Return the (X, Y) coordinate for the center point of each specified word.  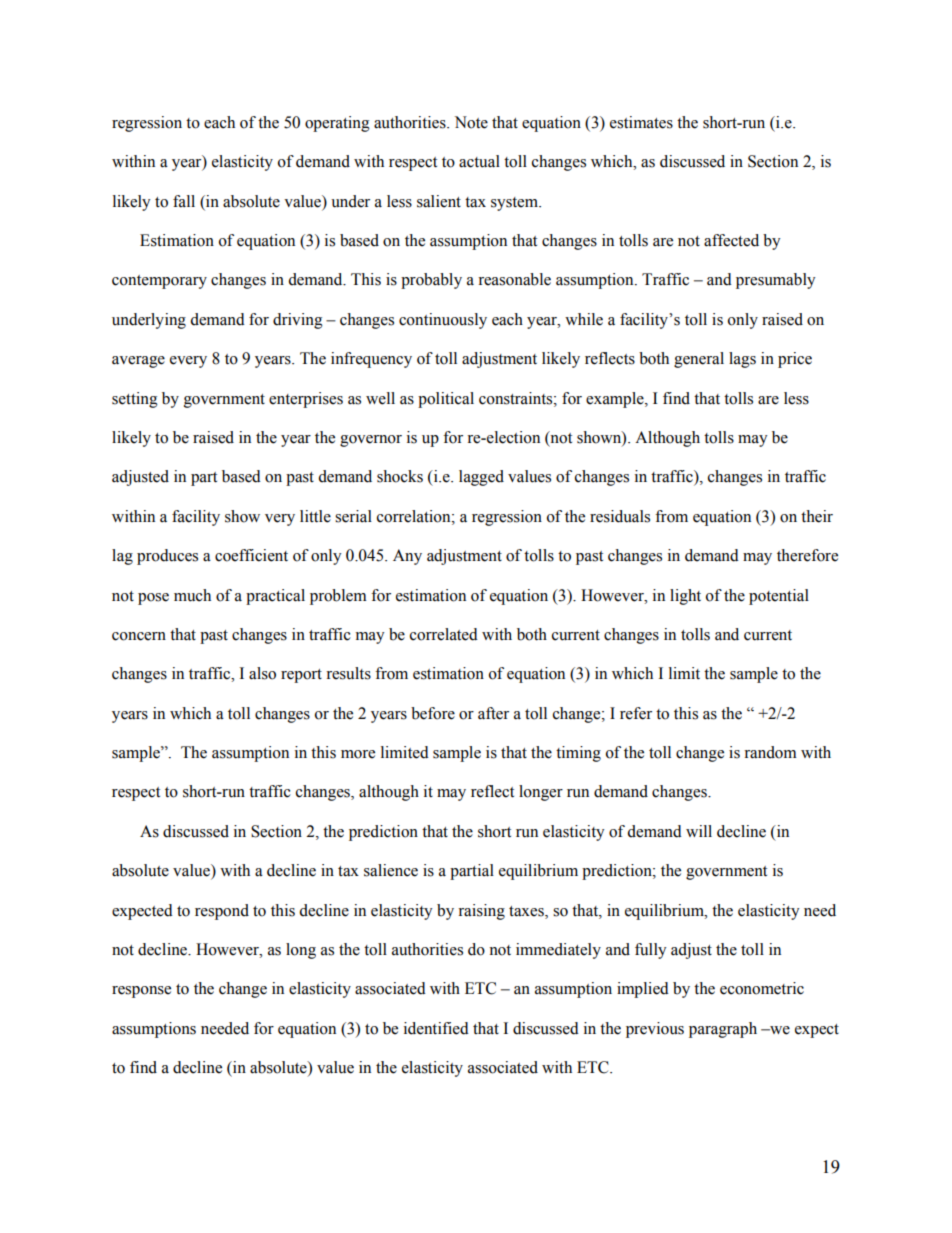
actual (479, 161)
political (446, 400)
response (141, 992)
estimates (641, 122)
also (262, 673)
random (770, 752)
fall (184, 201)
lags (742, 360)
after (493, 713)
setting (135, 400)
